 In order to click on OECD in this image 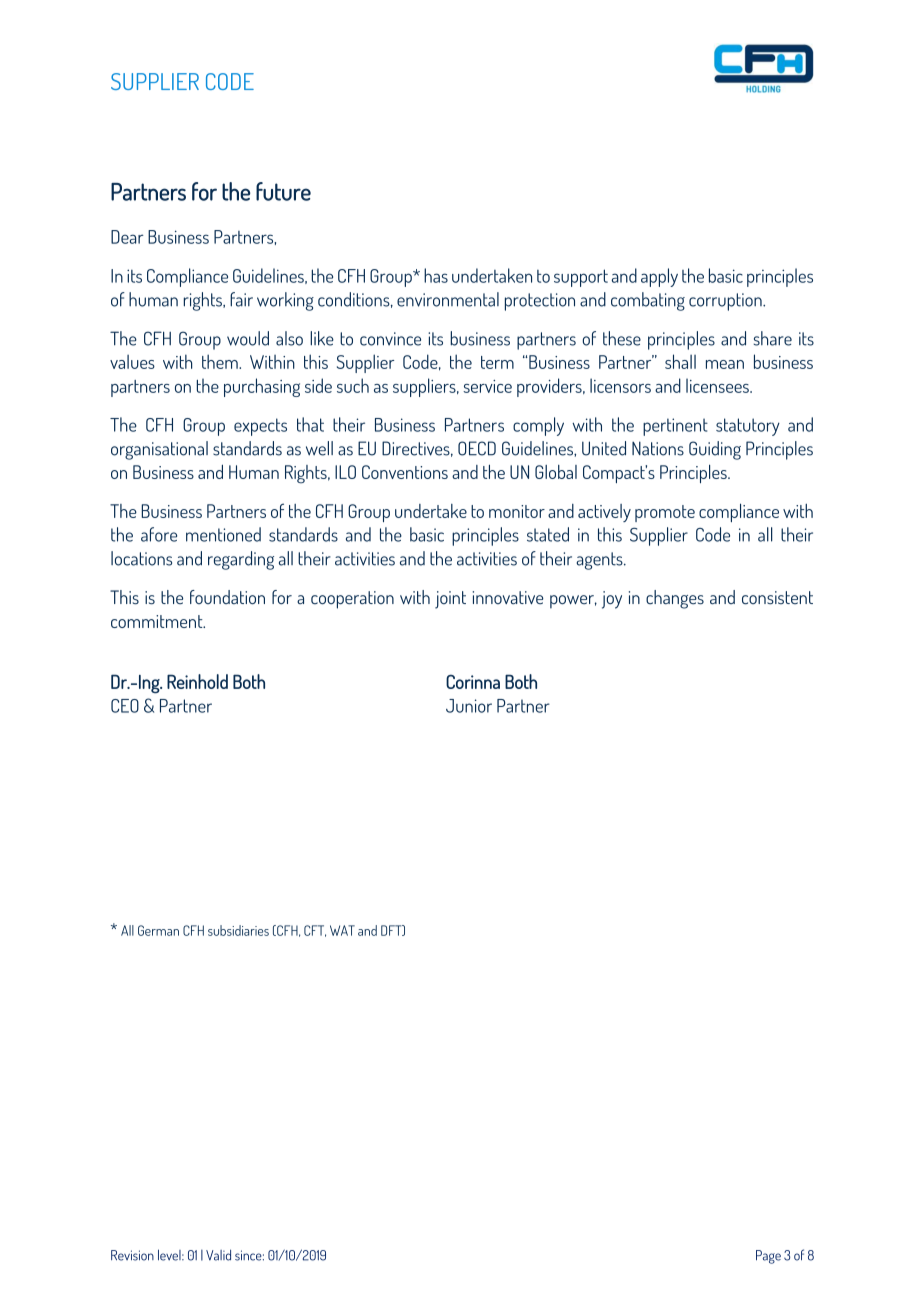, I will do `click(477, 448)`.
